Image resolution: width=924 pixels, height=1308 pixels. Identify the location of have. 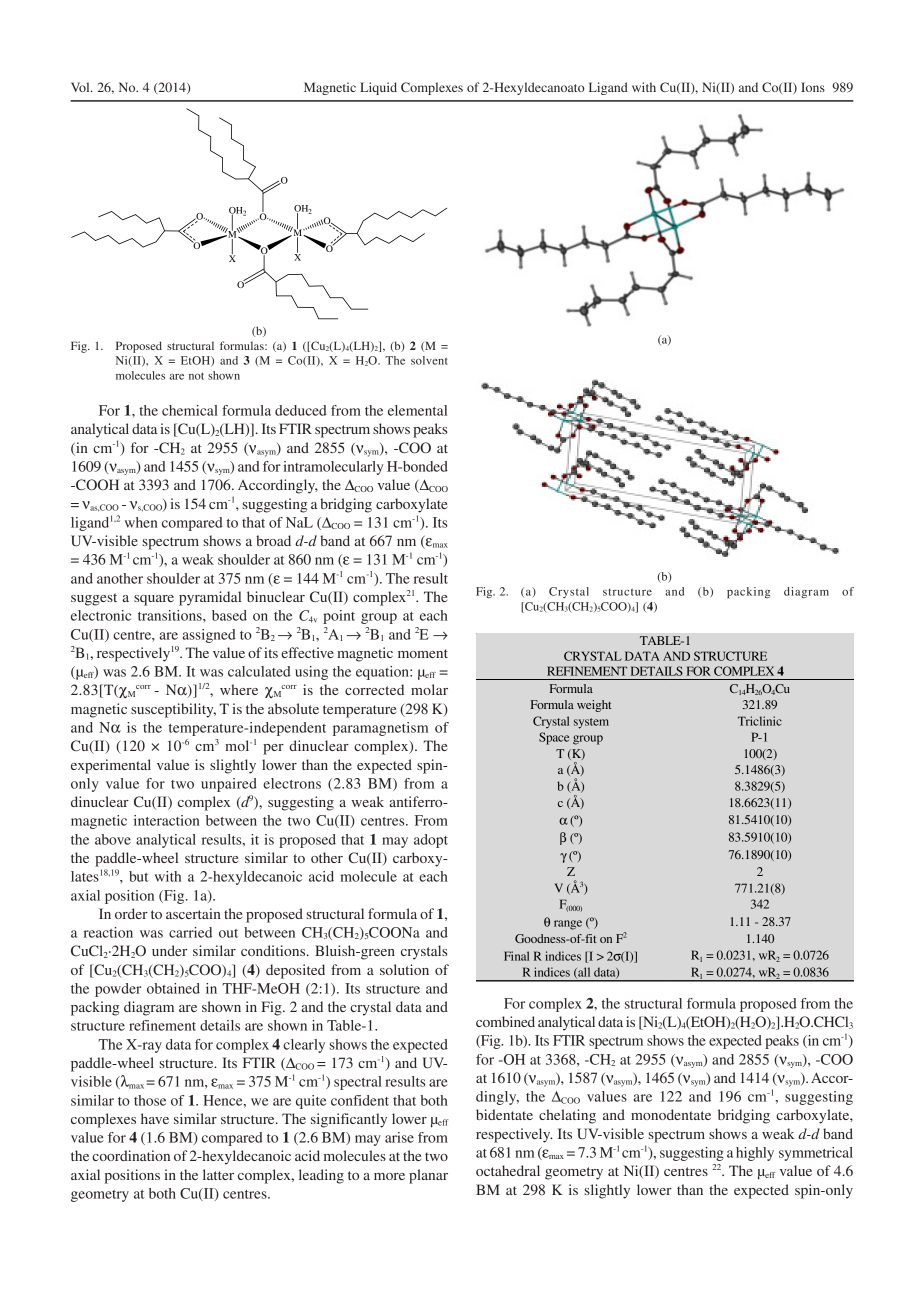
(155, 1118).
